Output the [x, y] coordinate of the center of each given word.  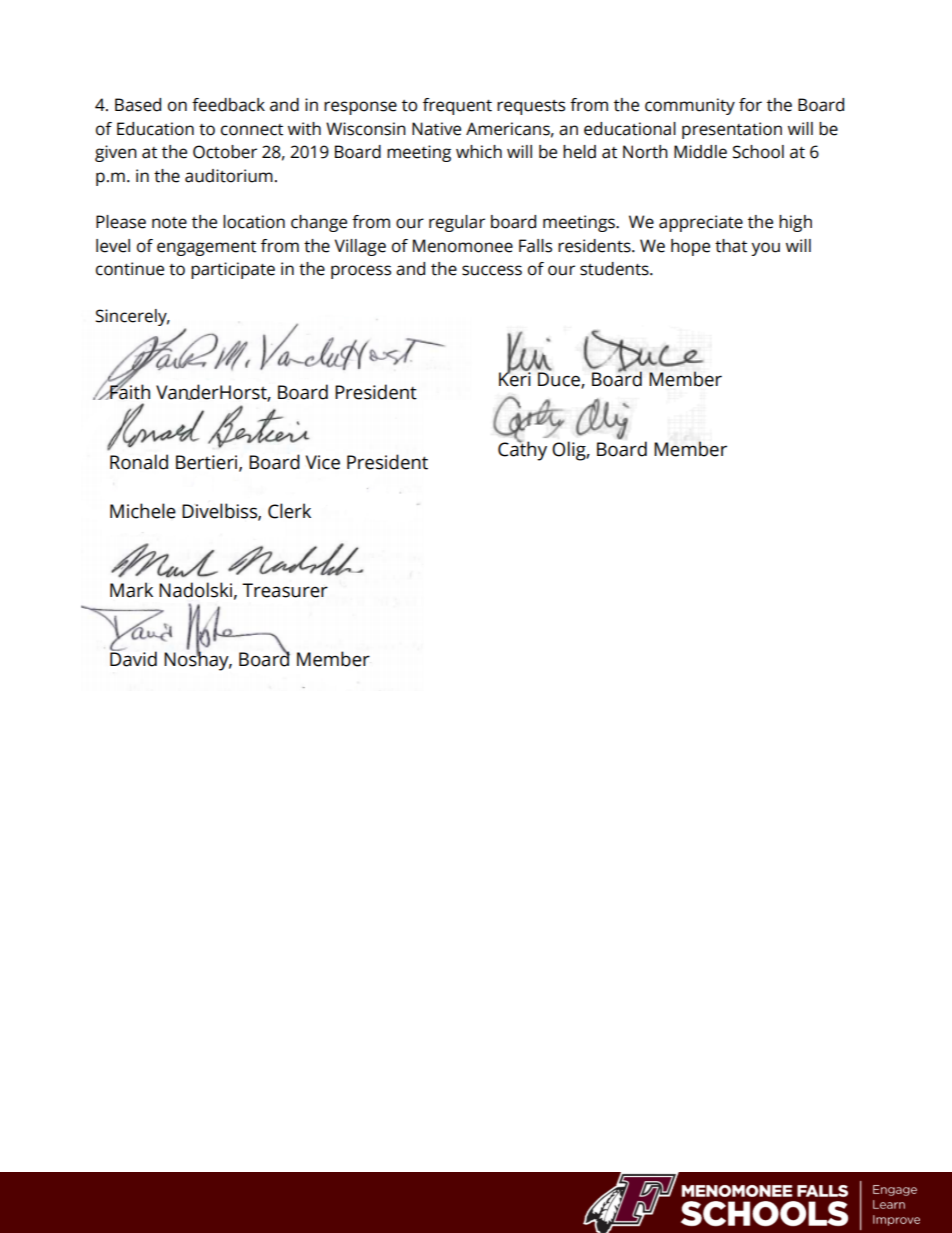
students [615, 269]
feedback [228, 105]
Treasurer [285, 590]
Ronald [139, 462]
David [133, 658]
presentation [732, 130]
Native [436, 129]
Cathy [522, 450]
